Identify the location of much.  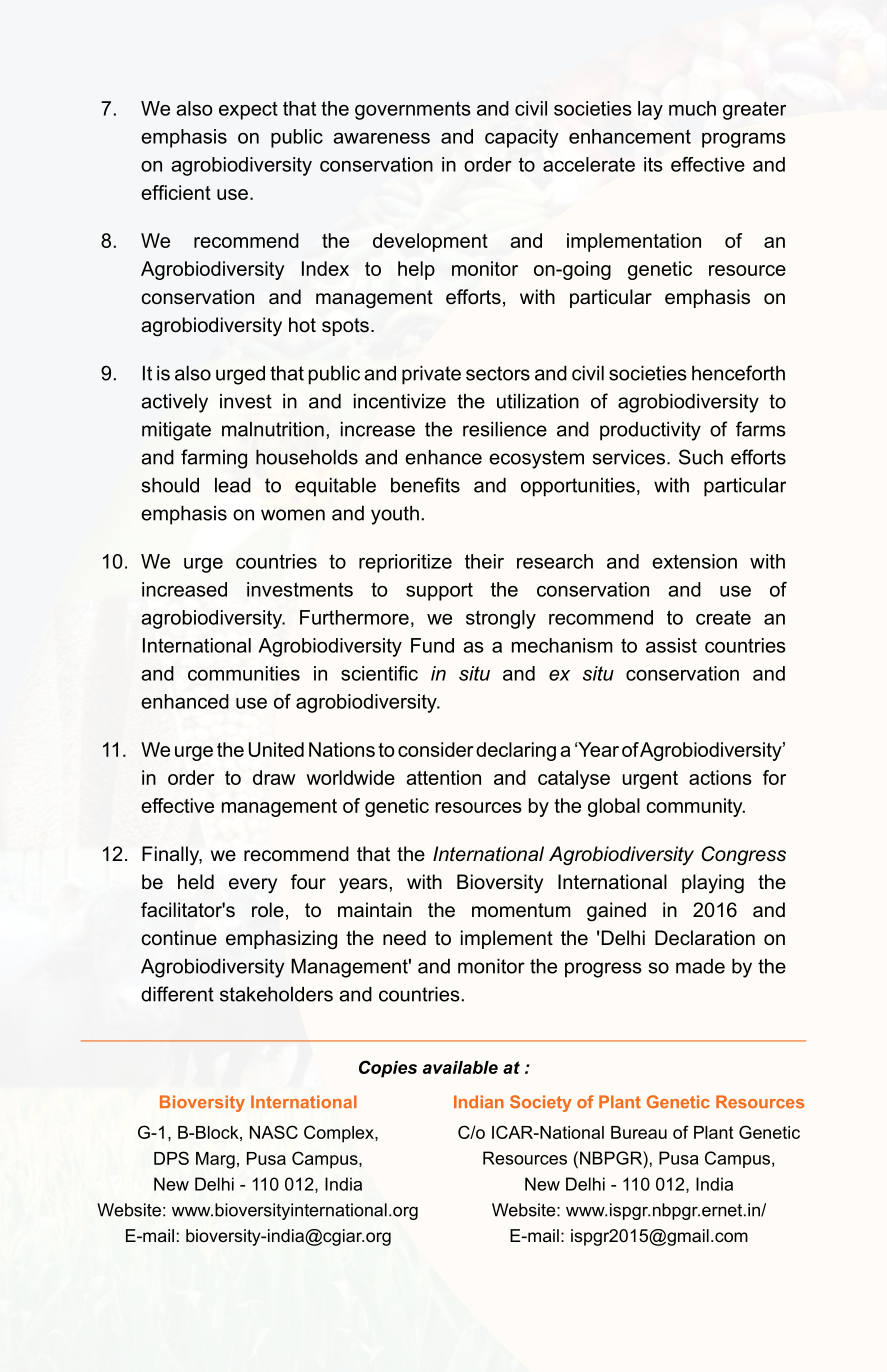
(692, 108).
